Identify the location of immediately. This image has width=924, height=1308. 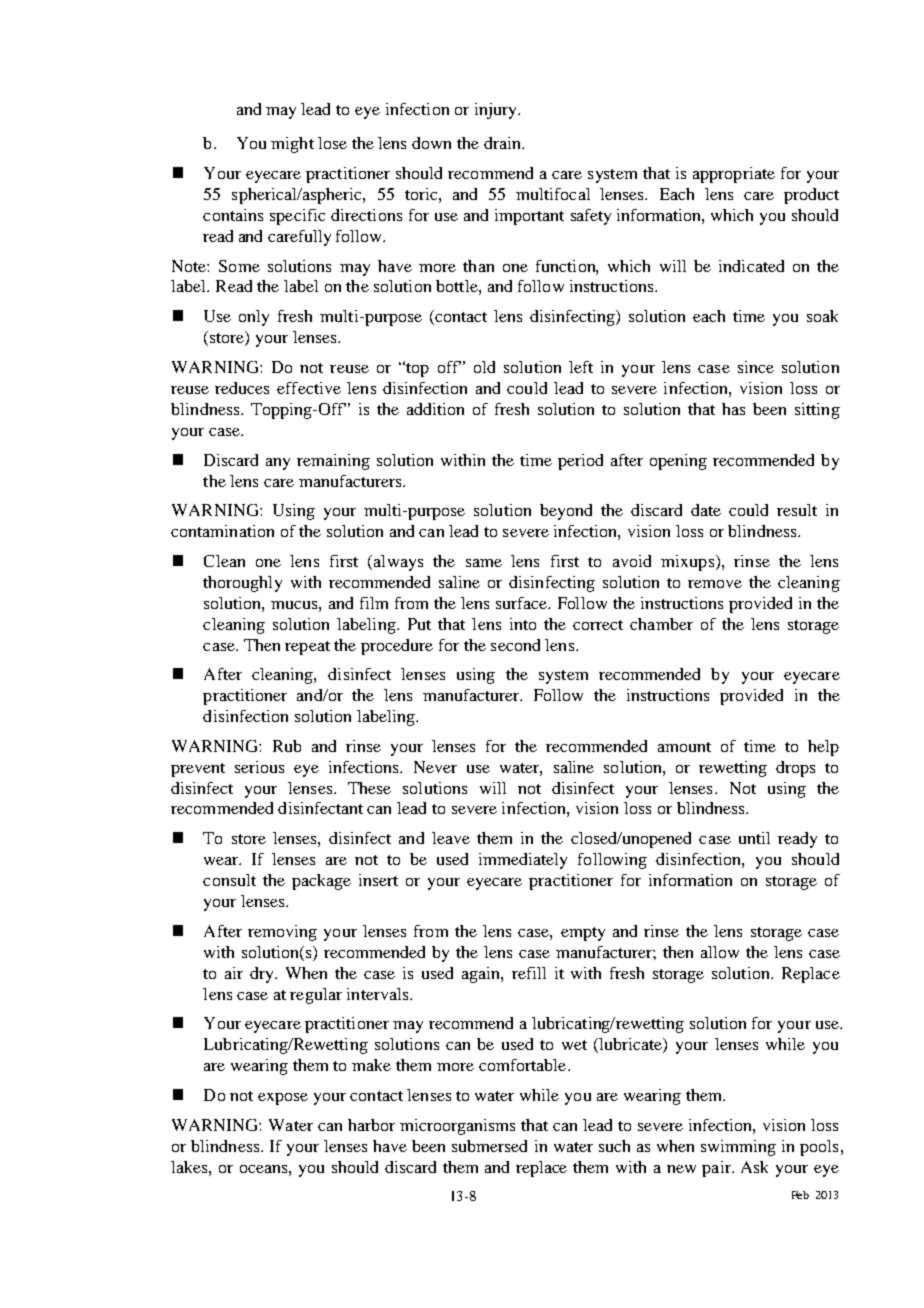
(523, 861).
